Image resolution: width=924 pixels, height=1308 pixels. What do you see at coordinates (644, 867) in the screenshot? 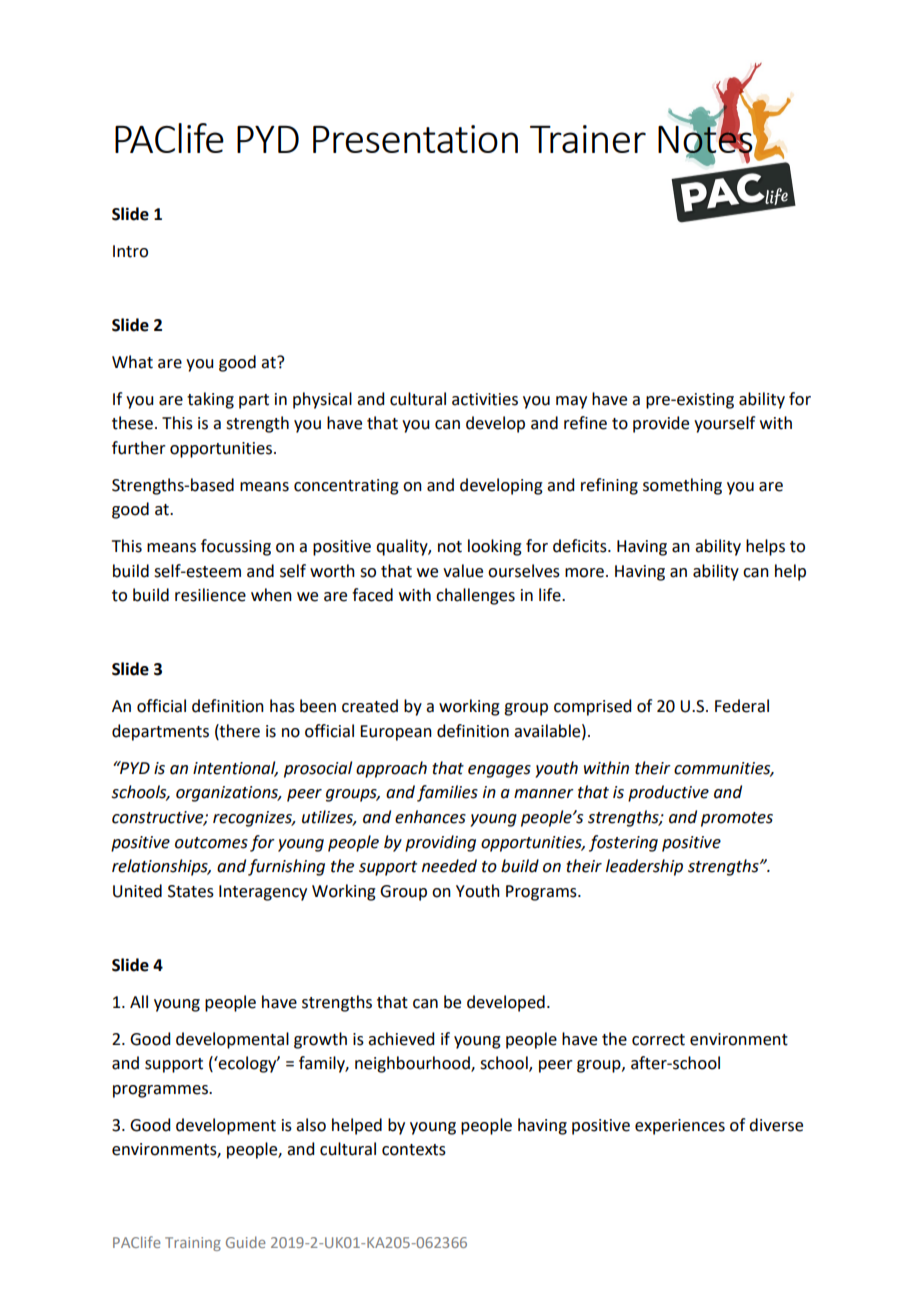
I see `leadership` at bounding box center [644, 867].
